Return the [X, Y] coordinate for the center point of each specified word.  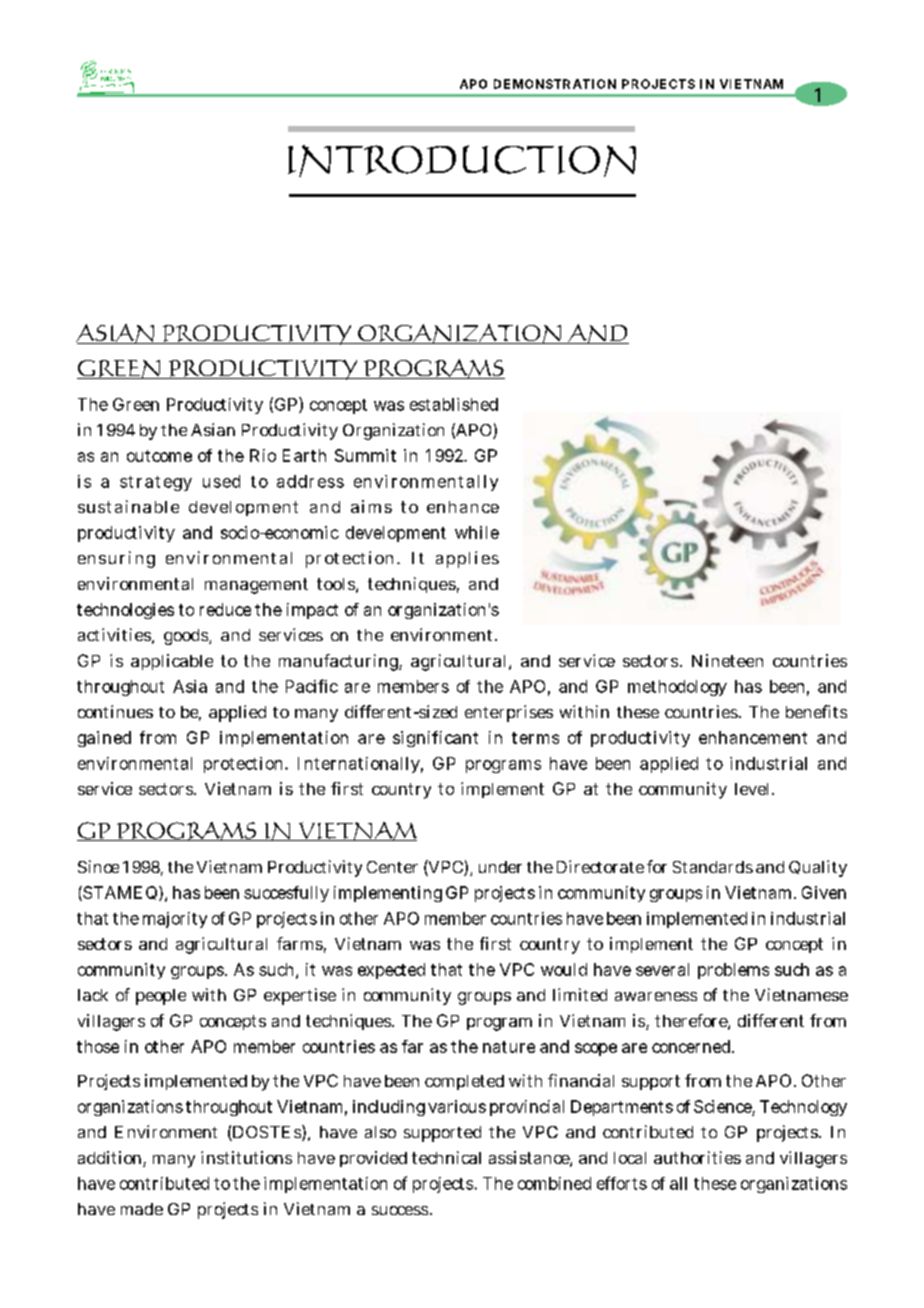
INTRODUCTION [462, 161]
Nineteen [727, 660]
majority [175, 920]
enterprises [509, 713]
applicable [172, 662]
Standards [713, 867]
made [142, 1209]
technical [446, 1157]
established [454, 404]
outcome [159, 456]
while [477, 532]
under [500, 867]
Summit [365, 455]
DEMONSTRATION [555, 84]
